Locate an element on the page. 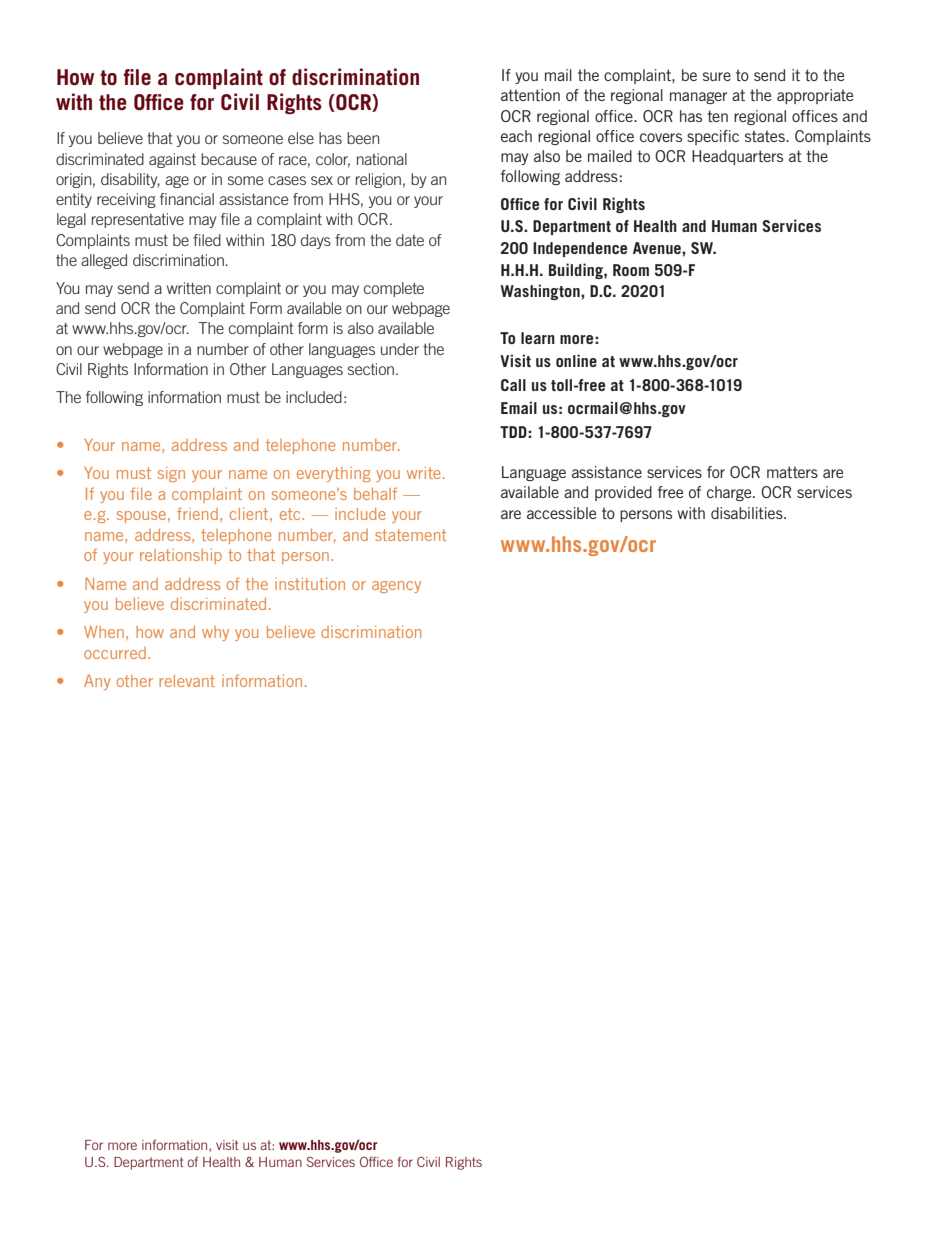  Avenue is located at coordinates (658, 248).
